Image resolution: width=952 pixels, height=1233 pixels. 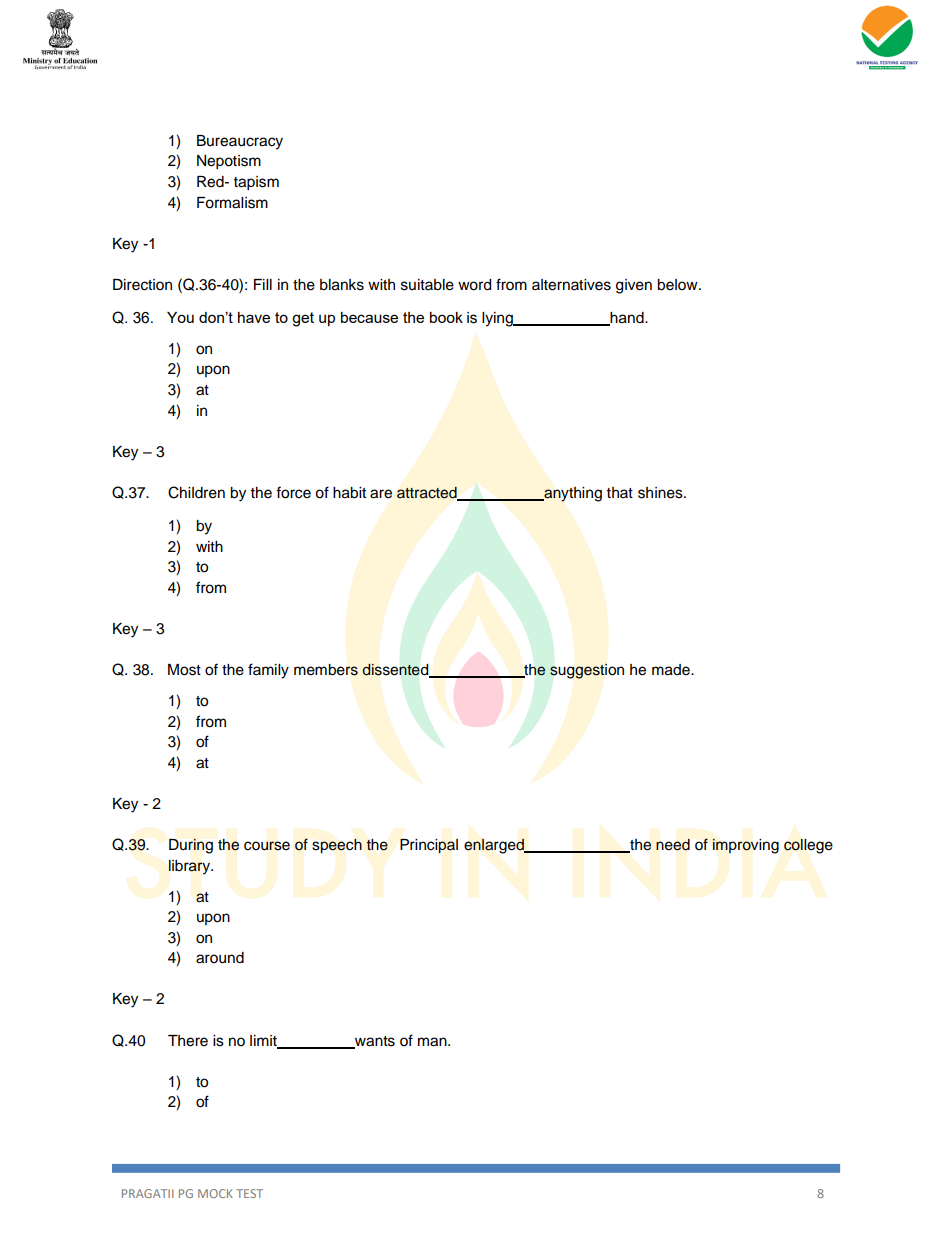 What do you see at coordinates (374, 1042) in the document?
I see `wants` at bounding box center [374, 1042].
